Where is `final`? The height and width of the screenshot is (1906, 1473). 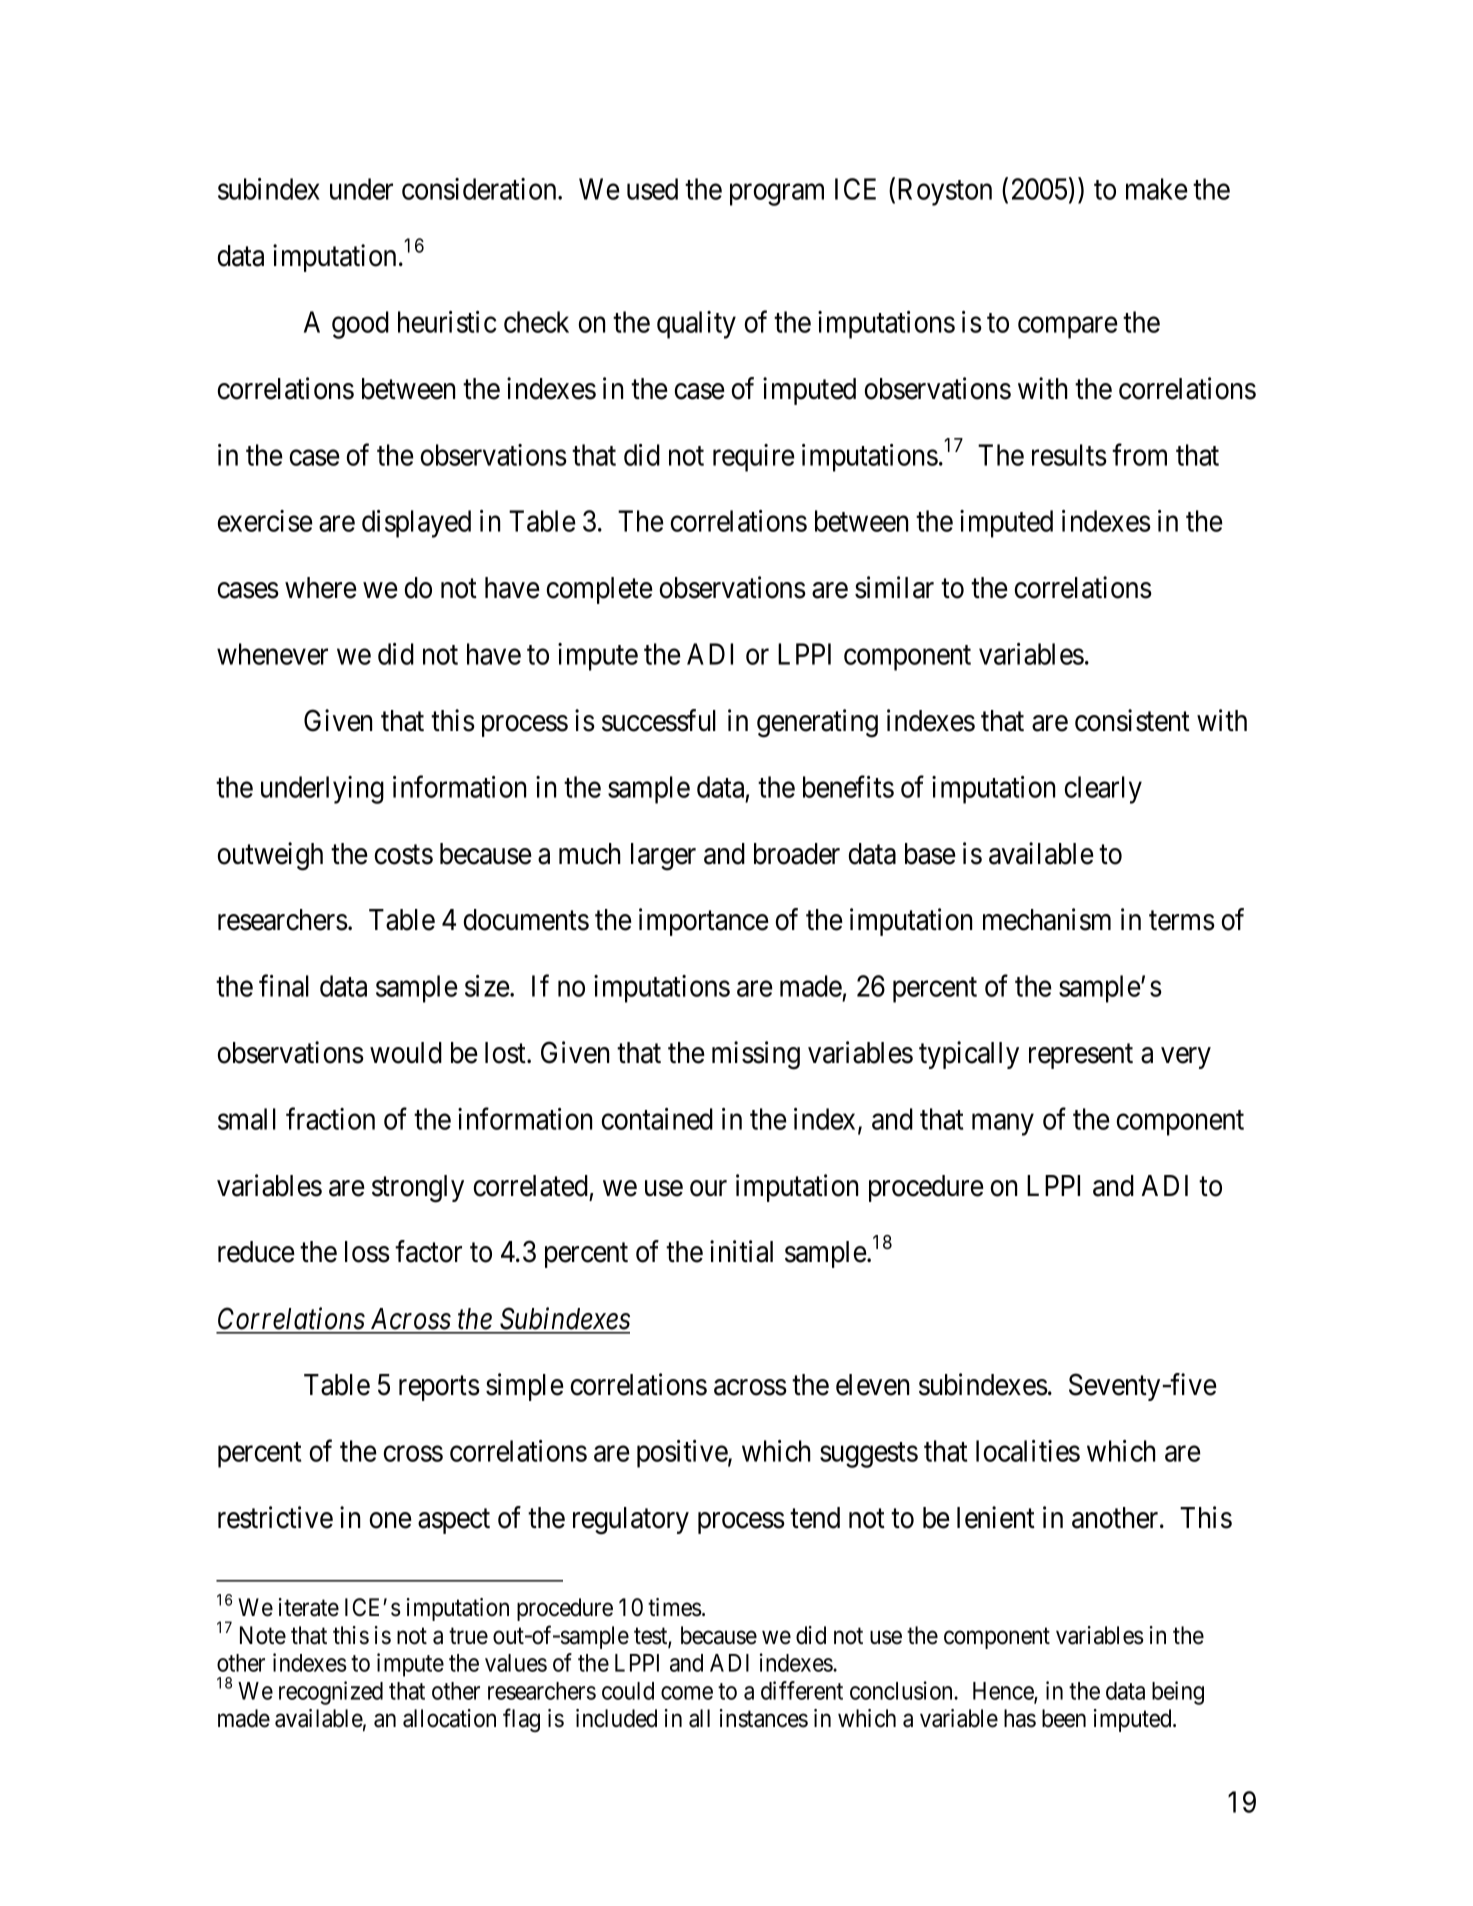
final is located at coordinates (284, 986).
